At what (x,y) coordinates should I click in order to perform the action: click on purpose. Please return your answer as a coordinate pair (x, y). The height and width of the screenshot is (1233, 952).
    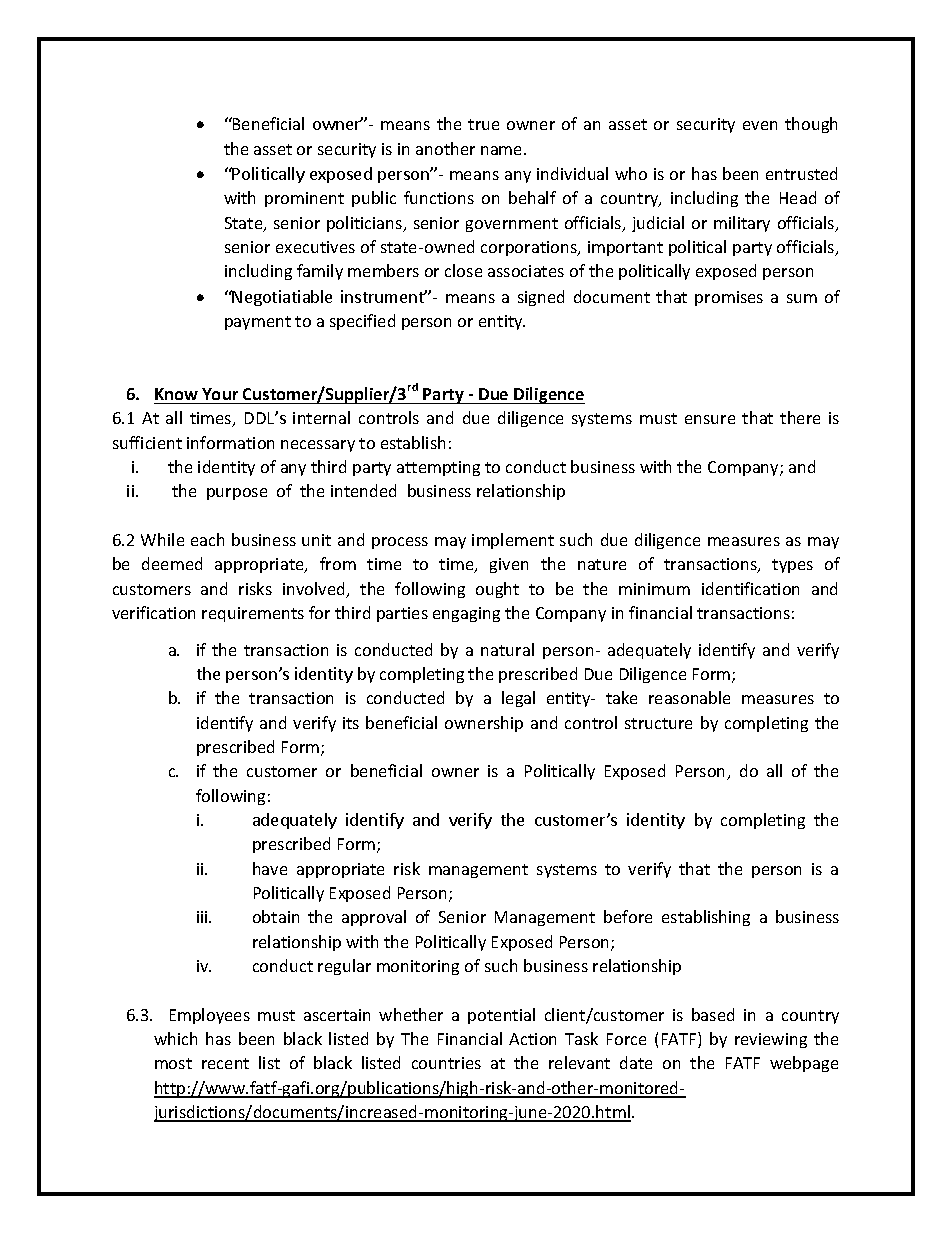
    Looking at the image, I should click on (237, 494).
